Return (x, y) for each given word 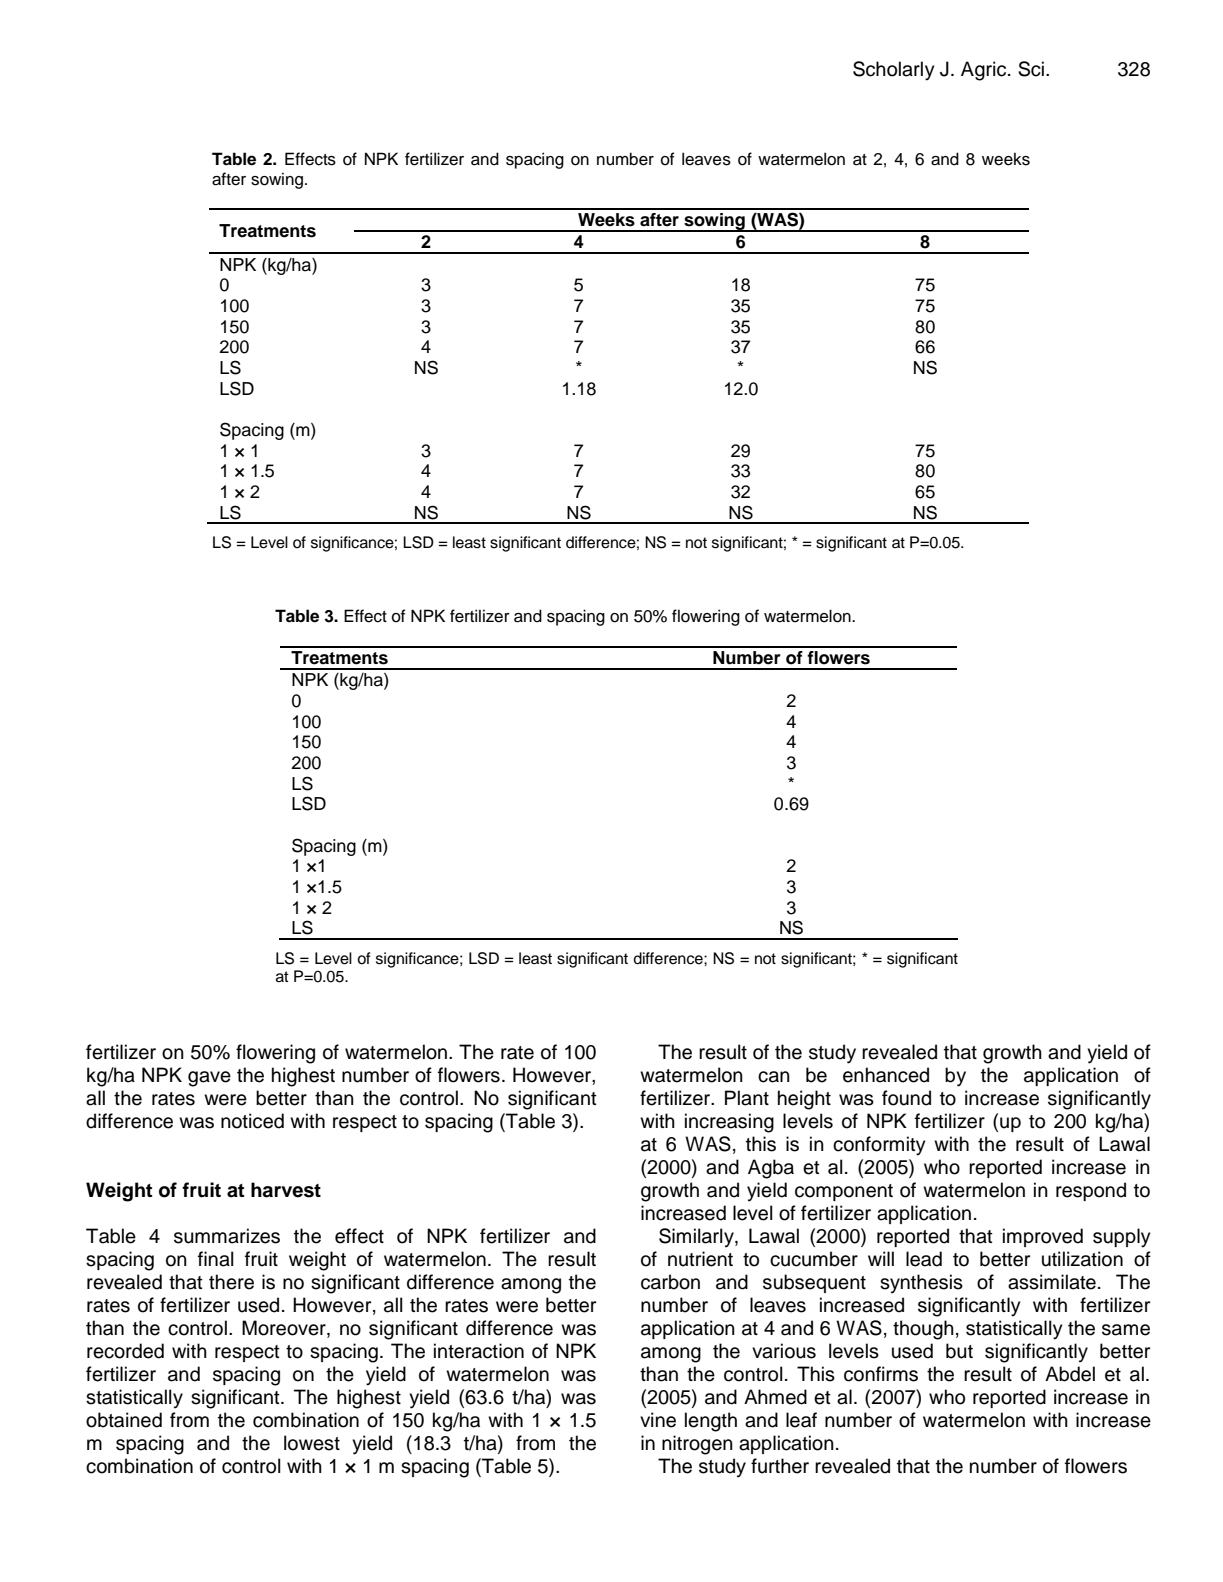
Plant (747, 1098)
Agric (985, 71)
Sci (1032, 69)
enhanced (886, 1075)
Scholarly (893, 71)
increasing (729, 1123)
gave (209, 1079)
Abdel (1070, 1374)
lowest (312, 1443)
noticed (252, 1121)
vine (658, 1420)
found (906, 1098)
